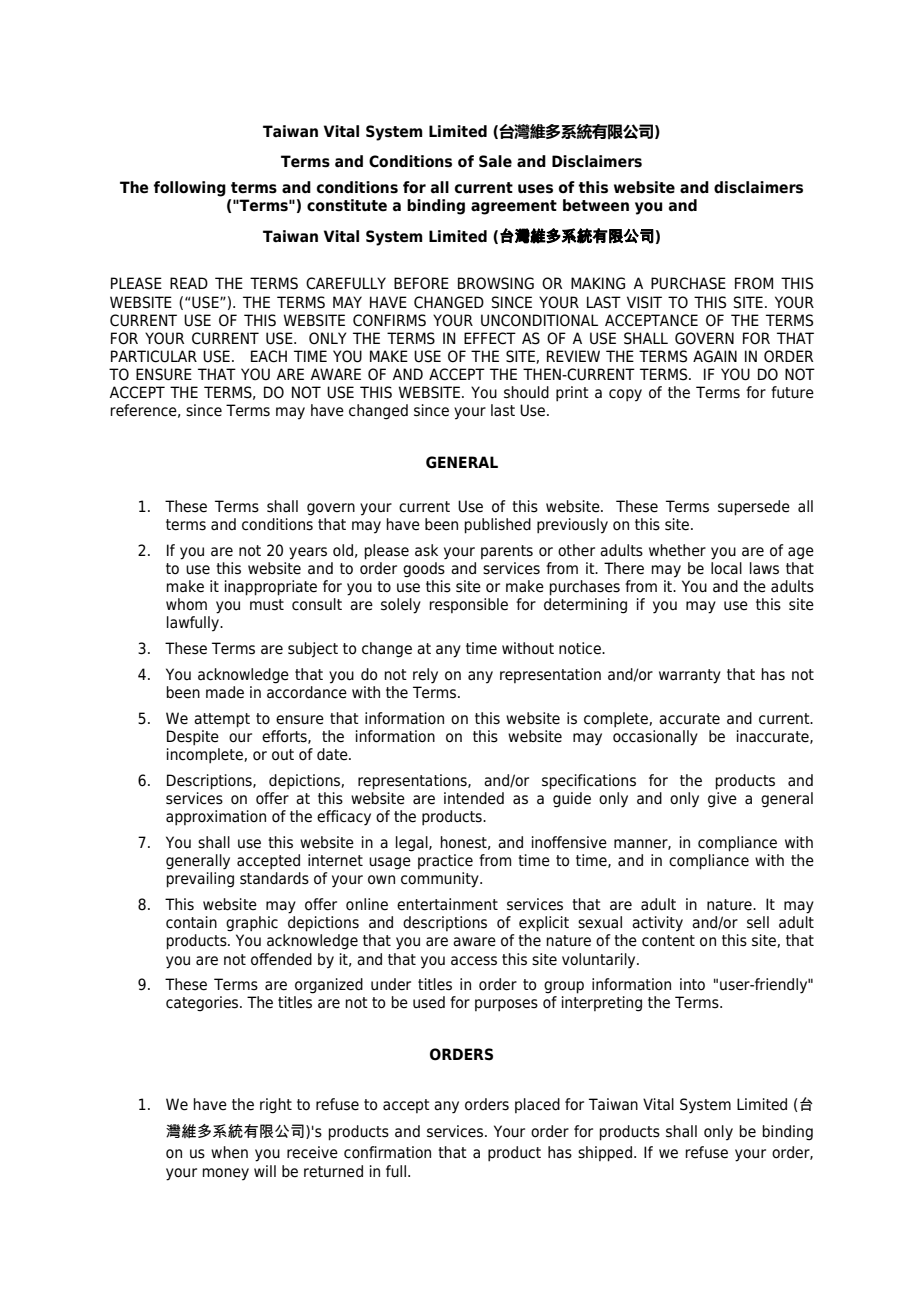 Image resolution: width=924 pixels, height=1309 pixels. I want to click on between, so click(596, 205).
